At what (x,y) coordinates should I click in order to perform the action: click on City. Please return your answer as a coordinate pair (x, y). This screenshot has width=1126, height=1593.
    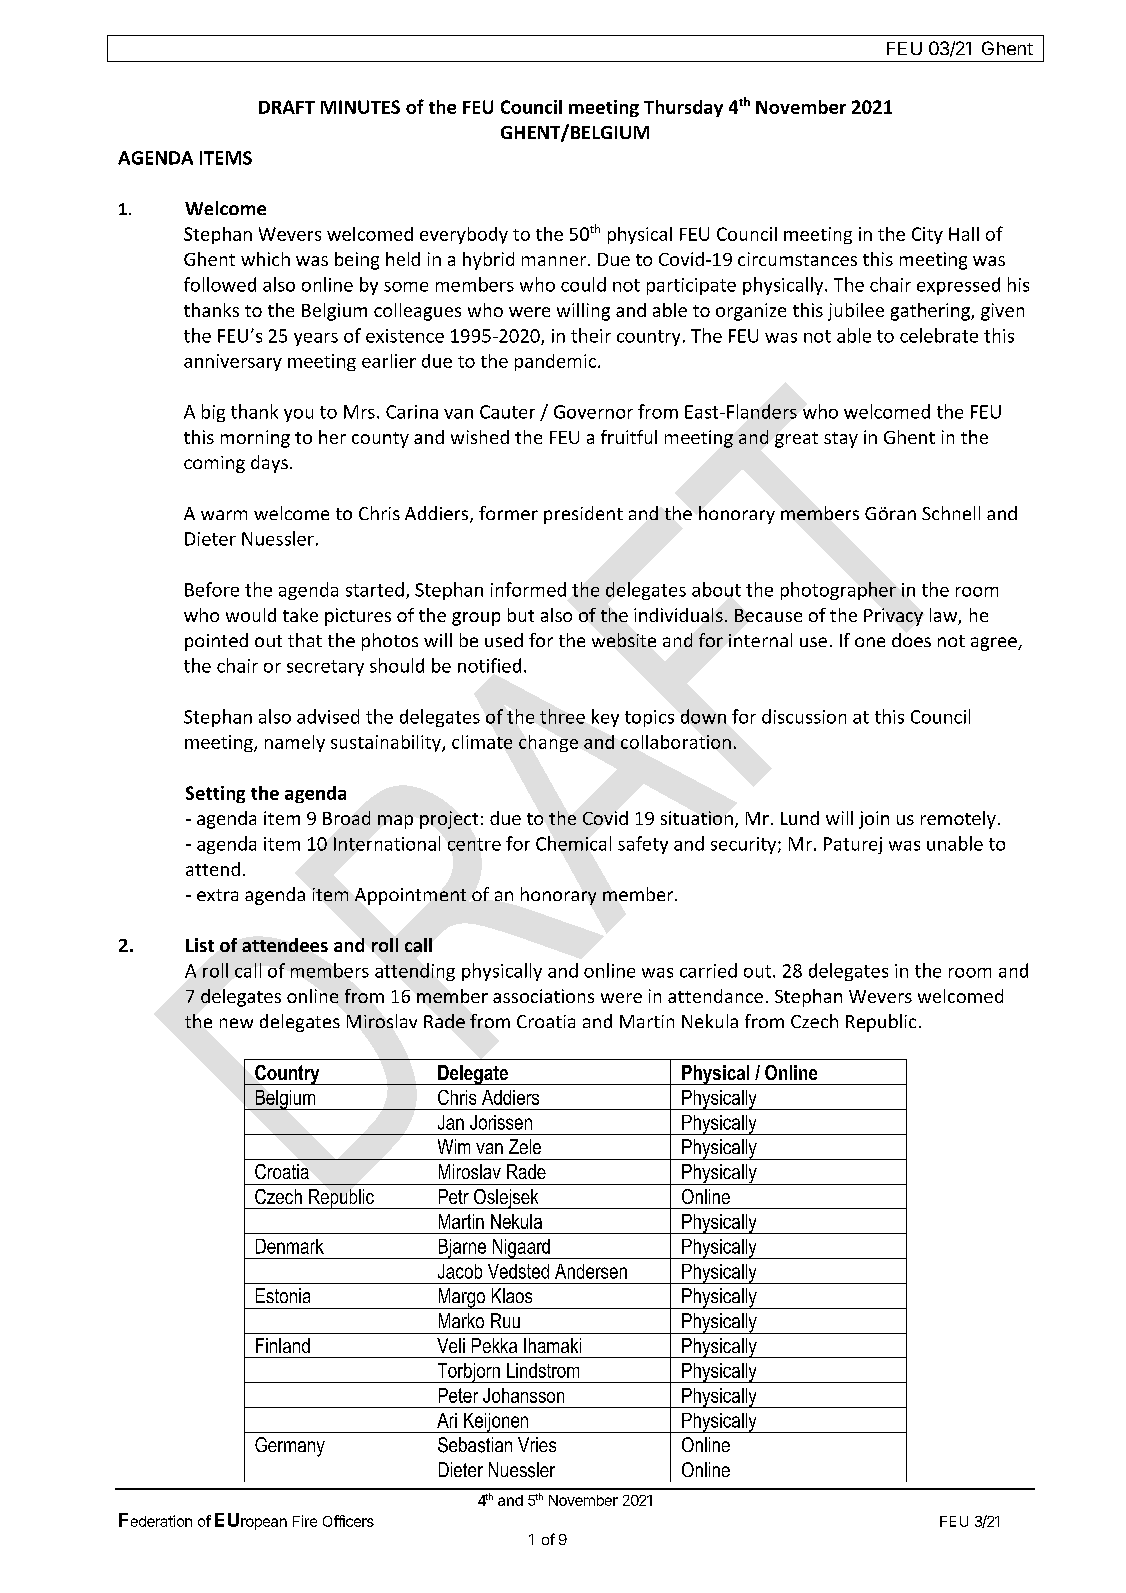
    Looking at the image, I should click on (927, 235).
